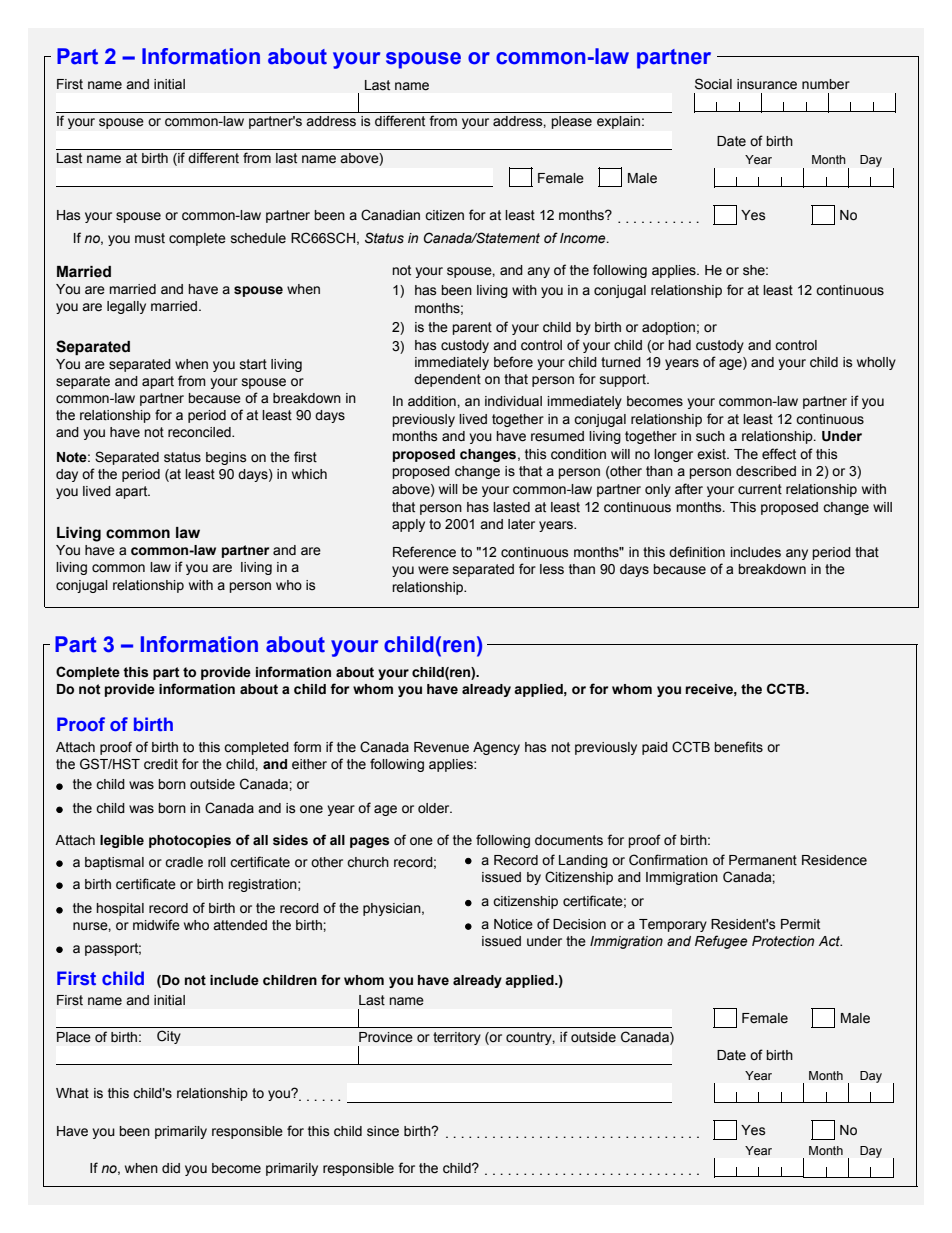  What do you see at coordinates (763, 860) in the document?
I see `Permanent` at bounding box center [763, 860].
